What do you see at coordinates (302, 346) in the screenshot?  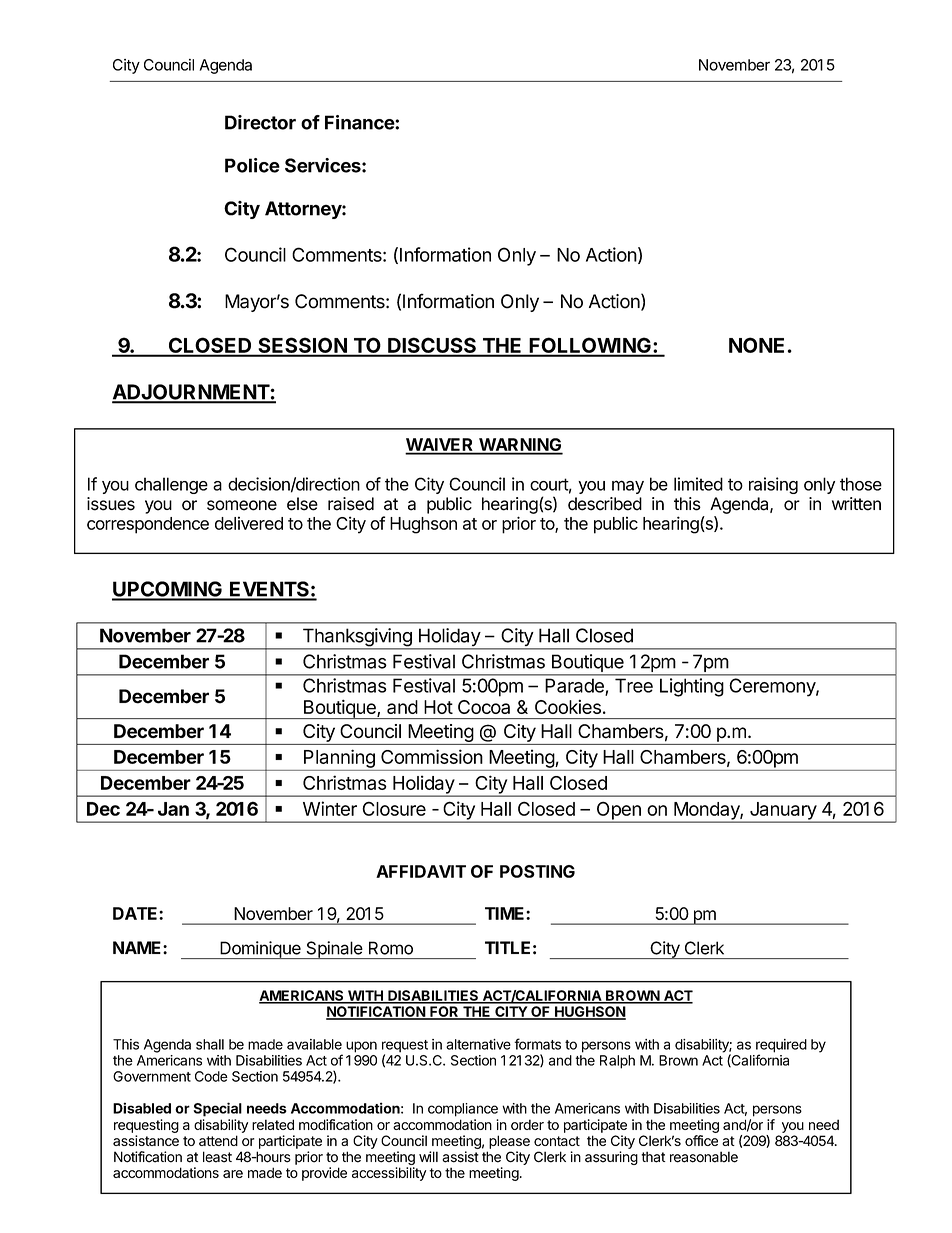 I see `SESSION` at bounding box center [302, 346].
